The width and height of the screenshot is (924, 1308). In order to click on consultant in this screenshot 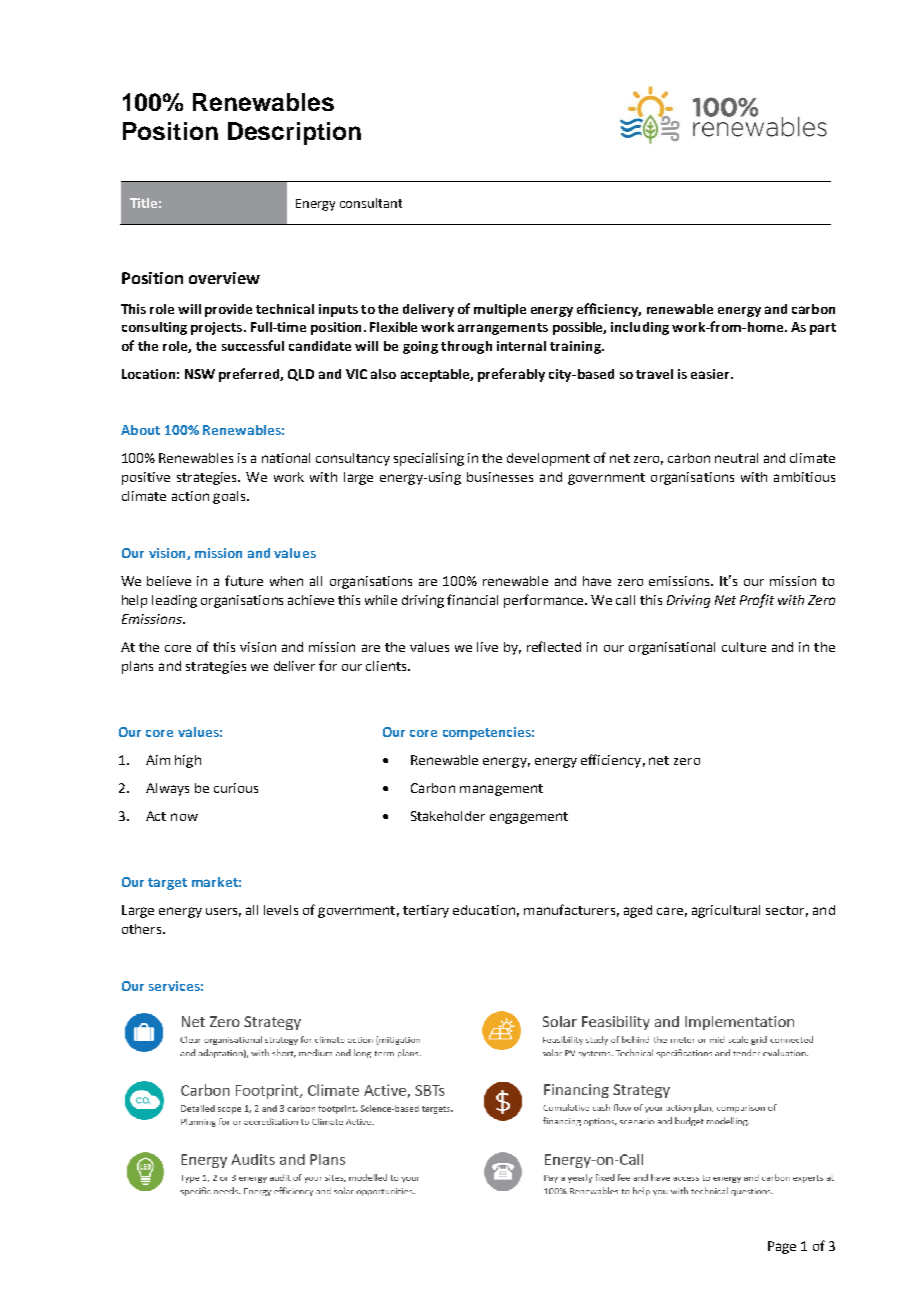, I will do `click(371, 203)`.
